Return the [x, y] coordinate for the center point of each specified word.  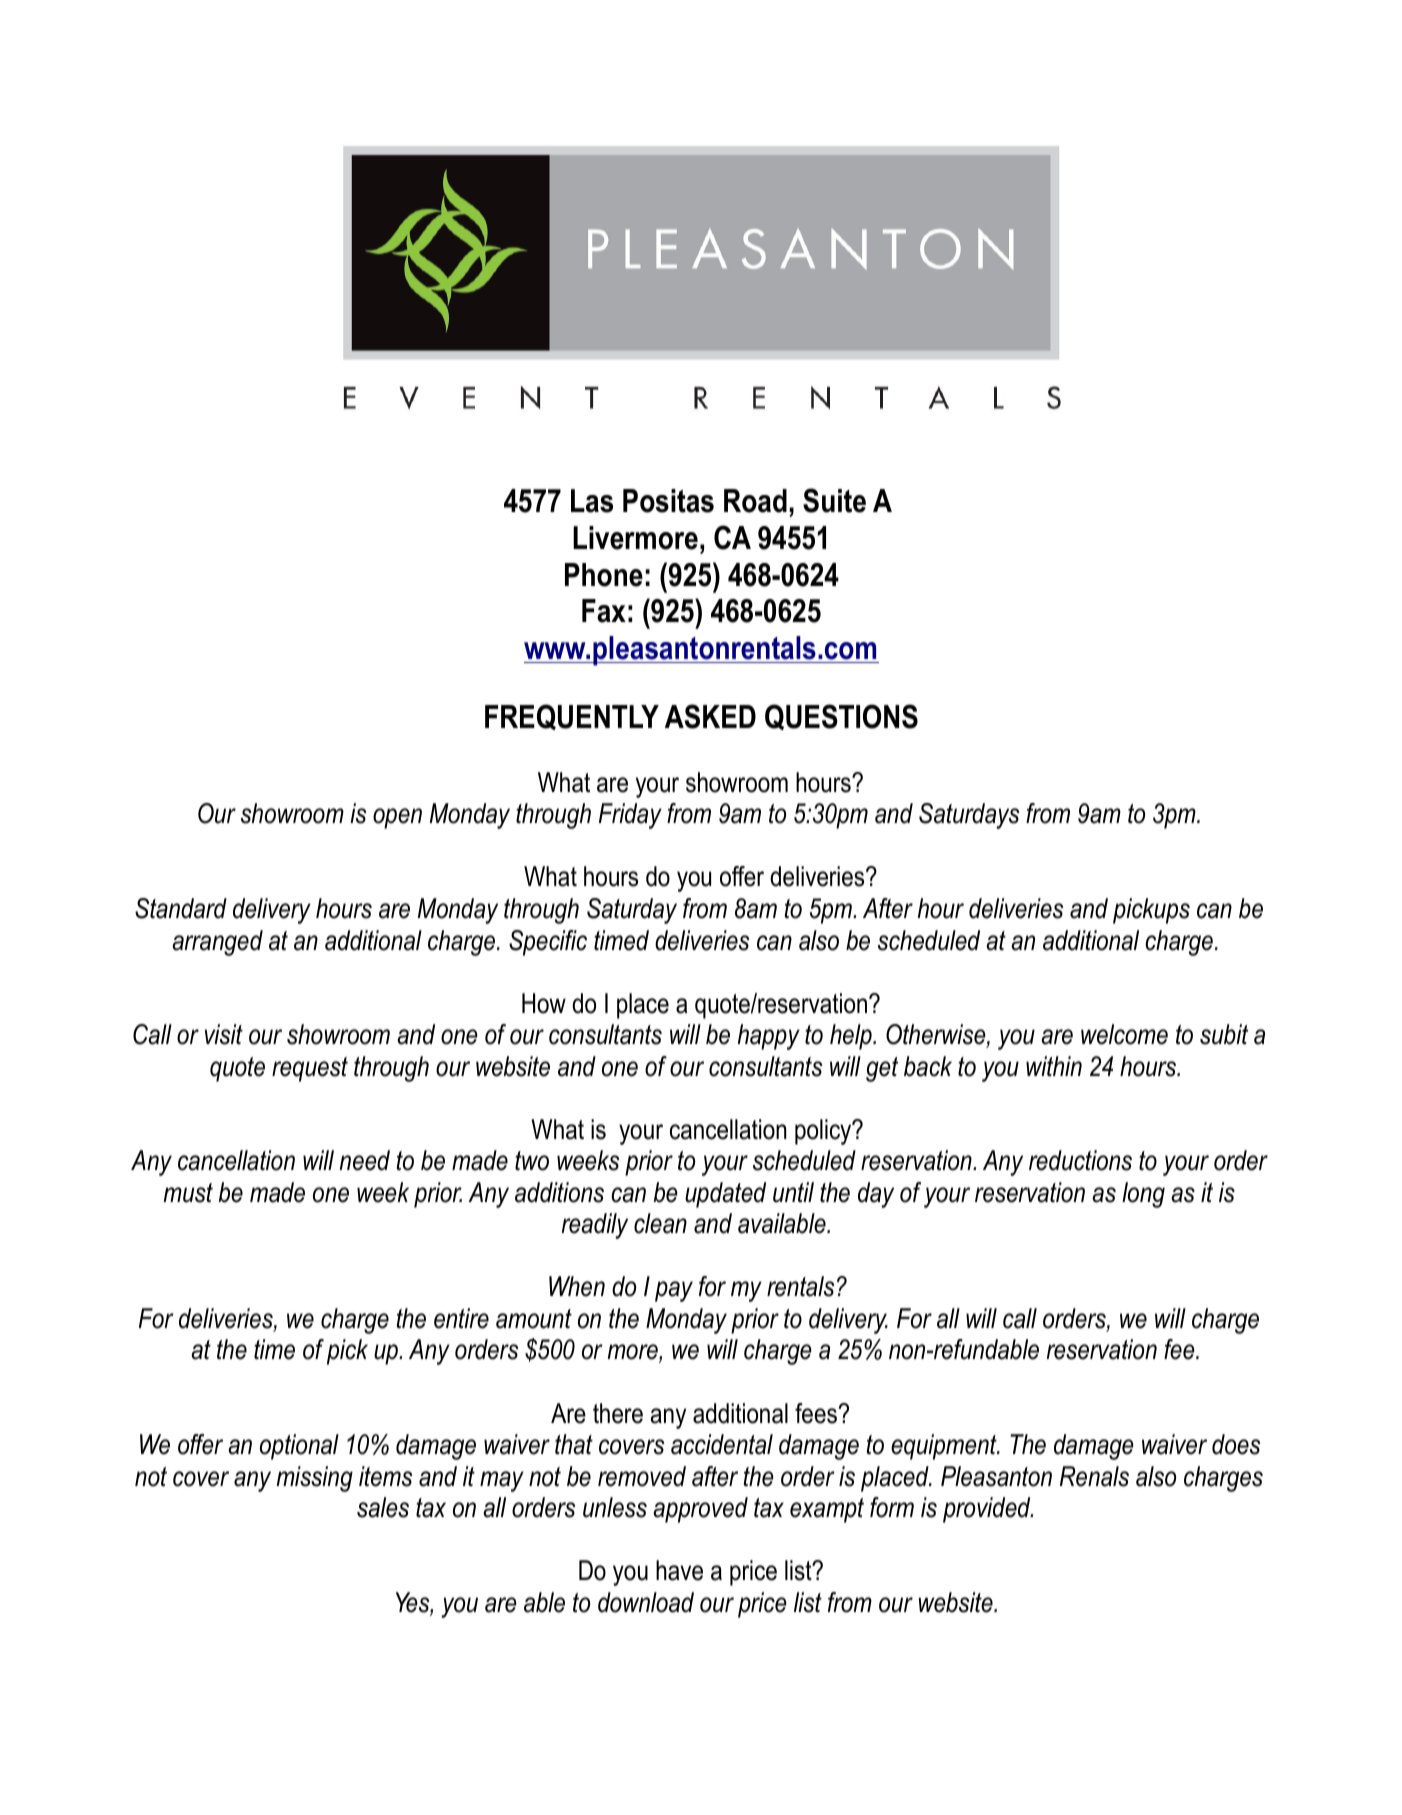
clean [660, 1223]
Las [592, 501]
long [1143, 1195]
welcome [1124, 1034]
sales [383, 1507]
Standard [181, 908]
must [188, 1193]
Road [755, 501]
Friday [630, 816]
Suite [834, 500]
